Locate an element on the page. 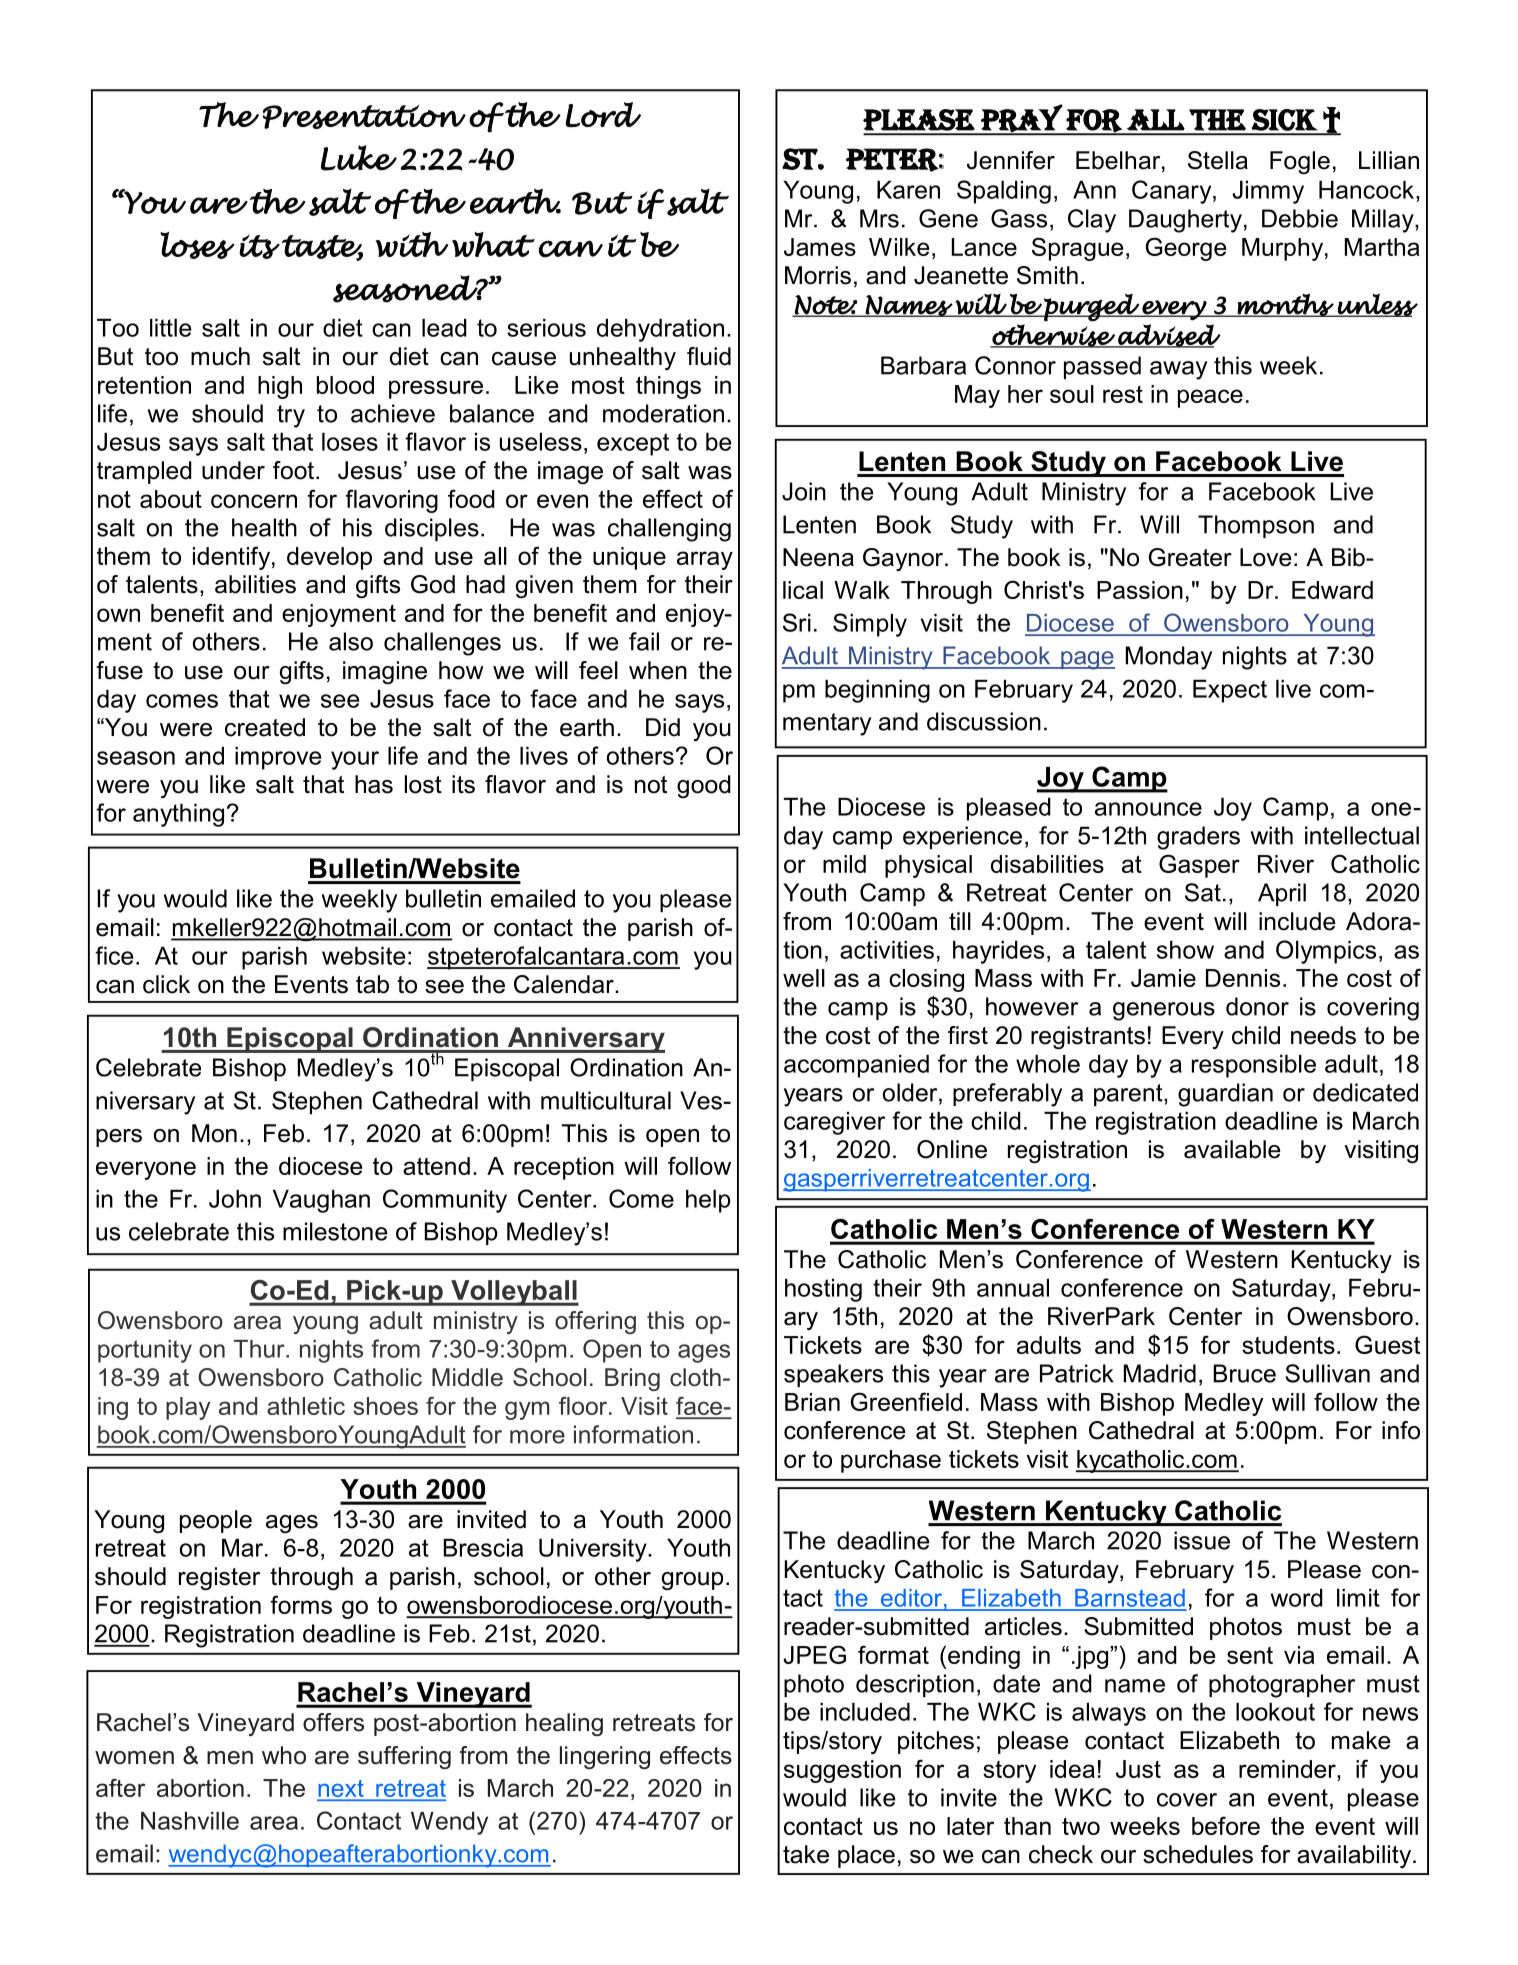  graders is located at coordinates (1198, 838).
